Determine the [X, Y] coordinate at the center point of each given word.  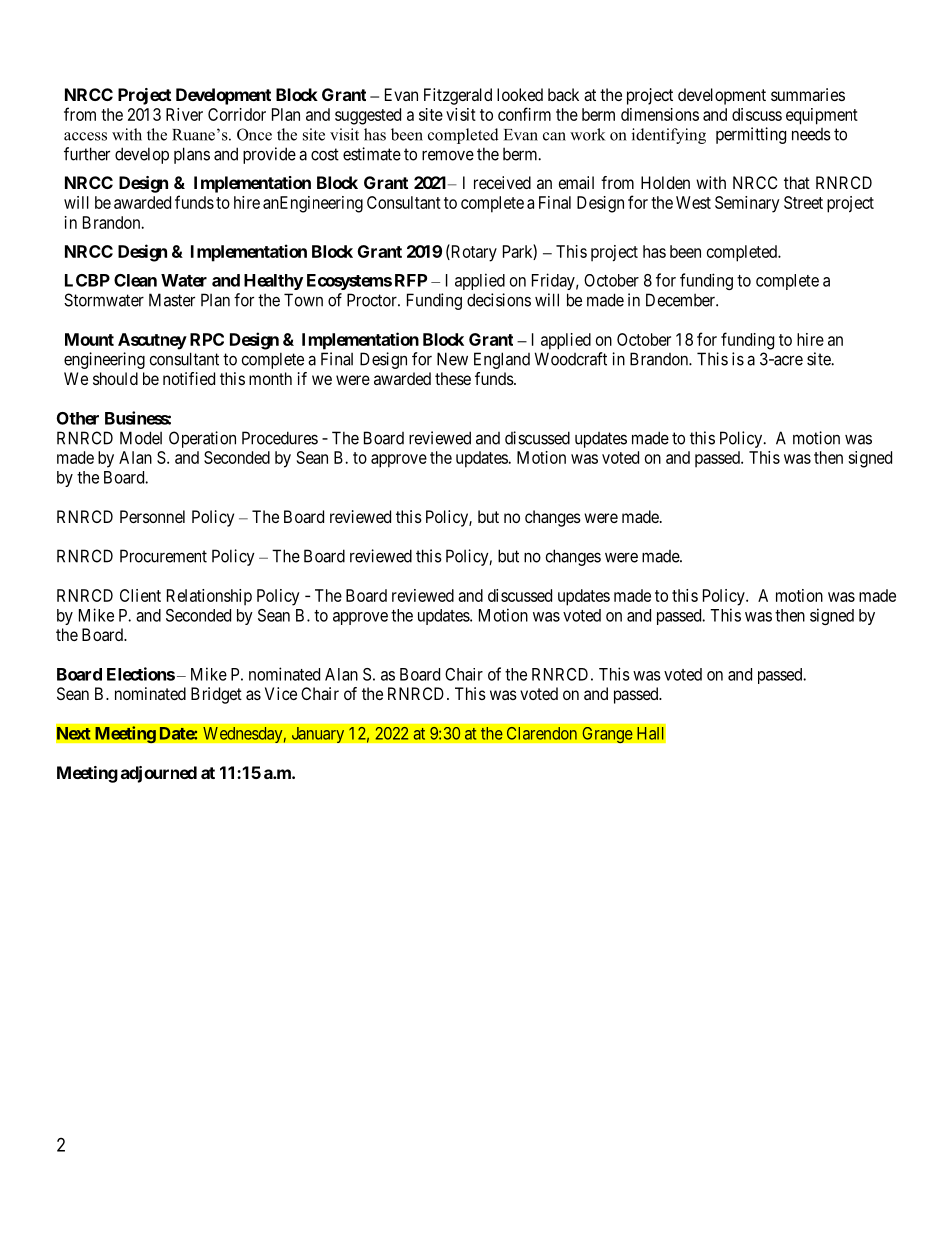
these [453, 378]
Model [141, 438]
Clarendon [542, 733]
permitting [751, 135]
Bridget [216, 695]
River [184, 114]
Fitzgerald [458, 96]
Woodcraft [571, 359]
